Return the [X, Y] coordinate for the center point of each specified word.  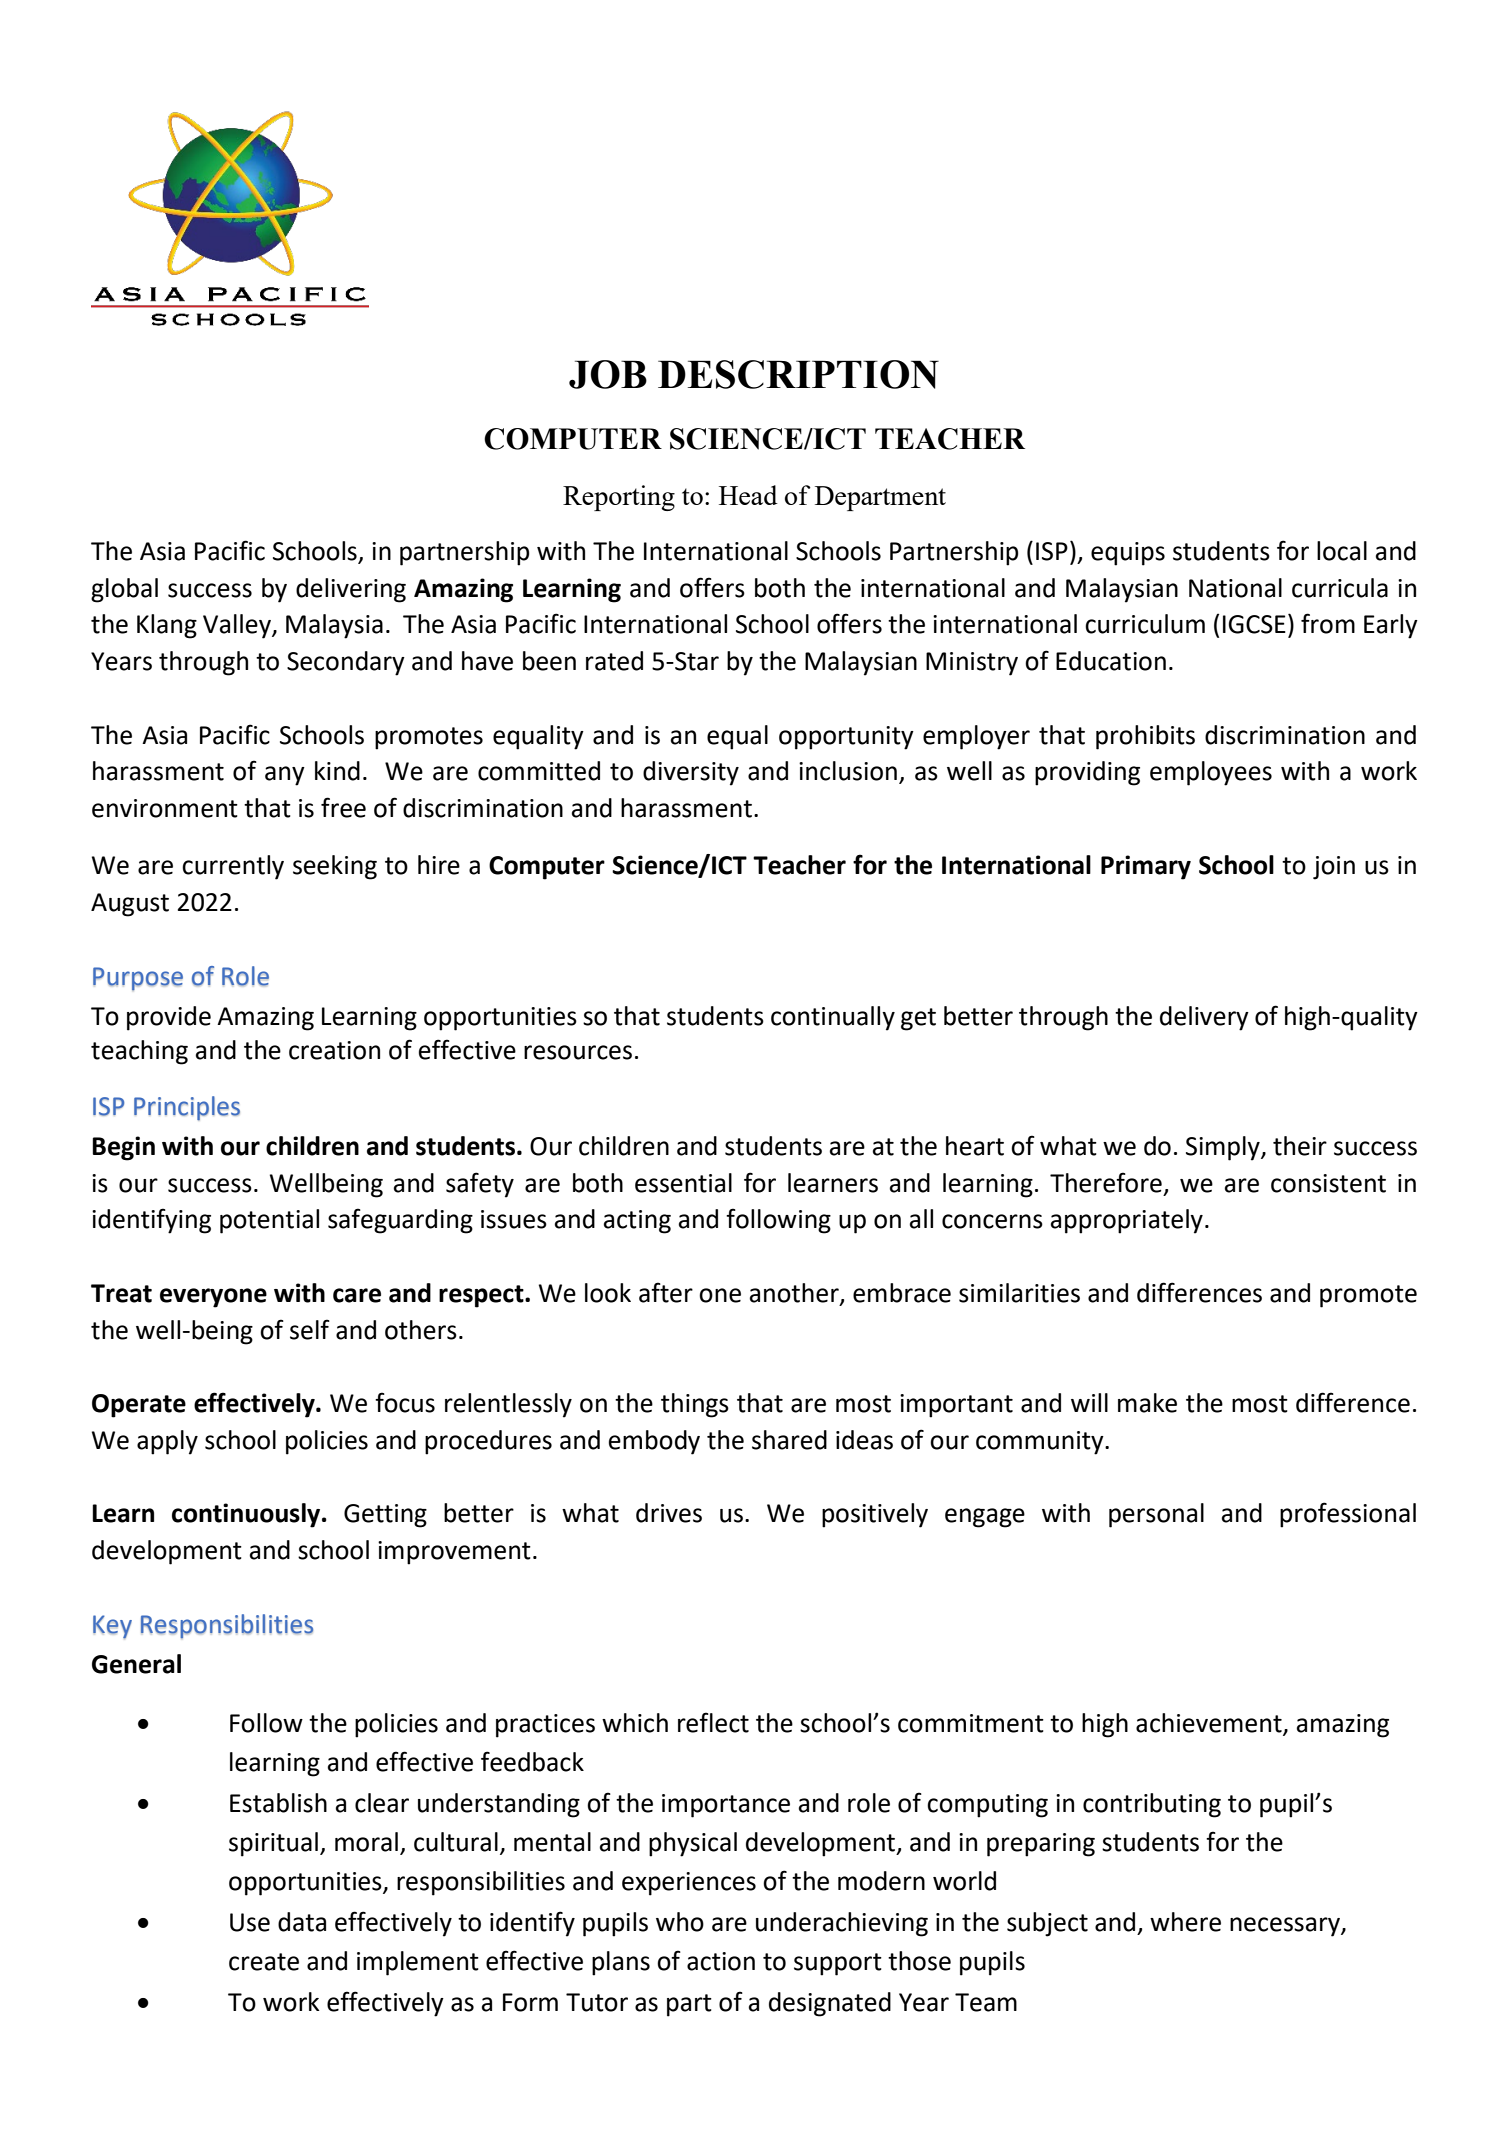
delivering [351, 590]
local [1342, 551]
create [264, 1962]
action [721, 1961]
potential [269, 1221]
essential [683, 1183]
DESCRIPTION [798, 374]
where [1185, 1922]
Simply [1224, 1148]
